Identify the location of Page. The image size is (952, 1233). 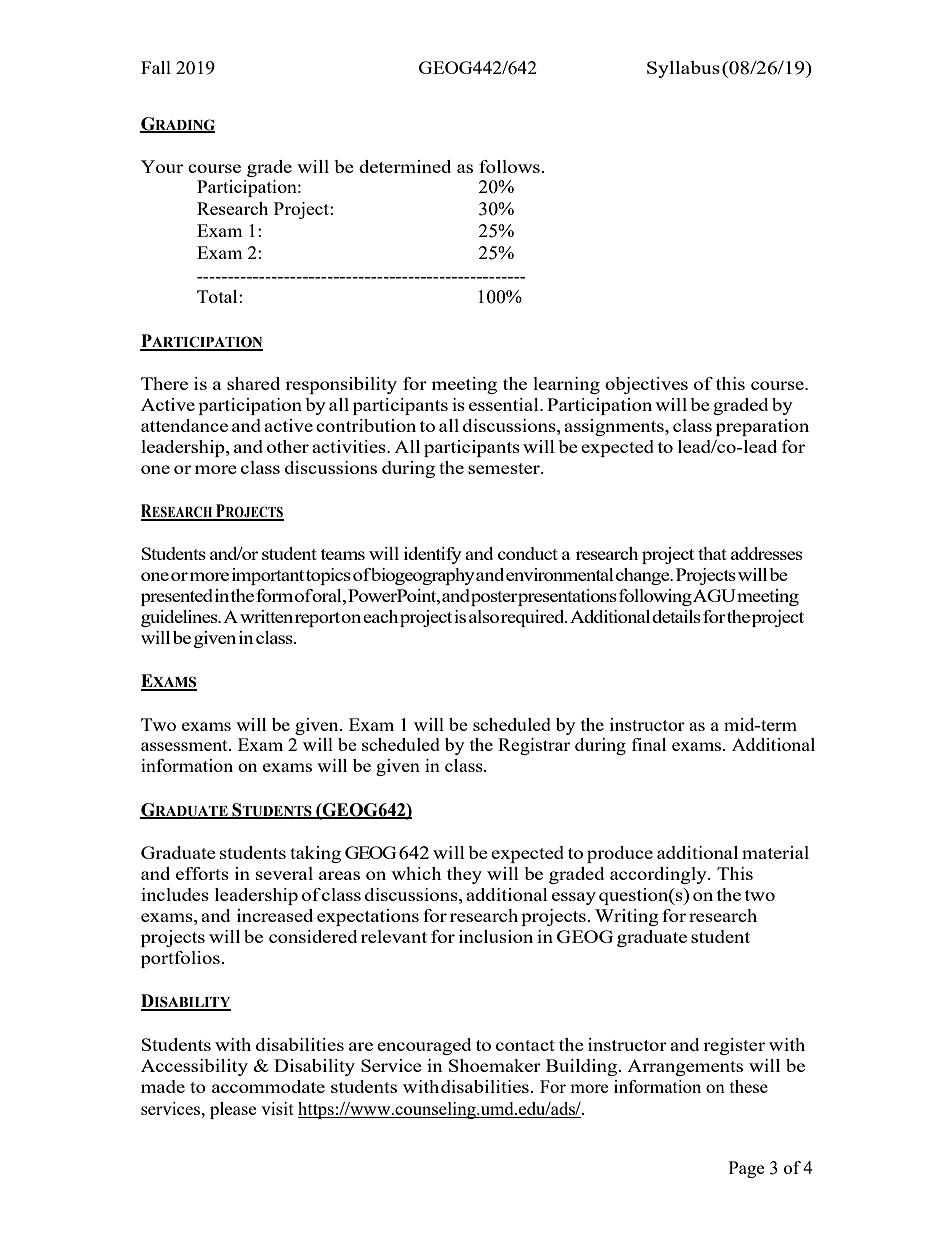
(746, 1169).
